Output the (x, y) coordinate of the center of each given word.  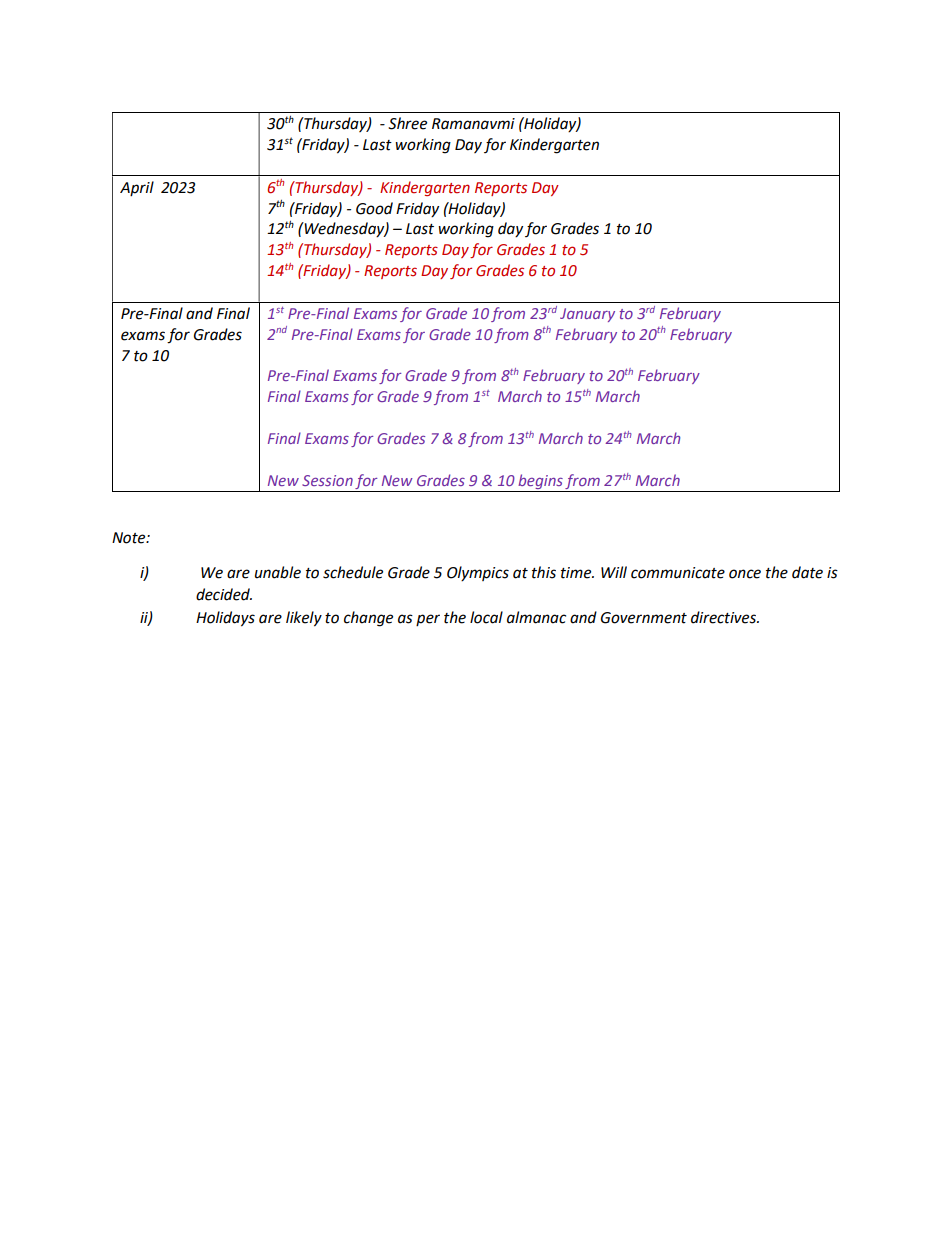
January (587, 315)
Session (327, 480)
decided (224, 594)
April (137, 188)
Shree (407, 123)
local (486, 617)
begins (540, 483)
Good (374, 208)
